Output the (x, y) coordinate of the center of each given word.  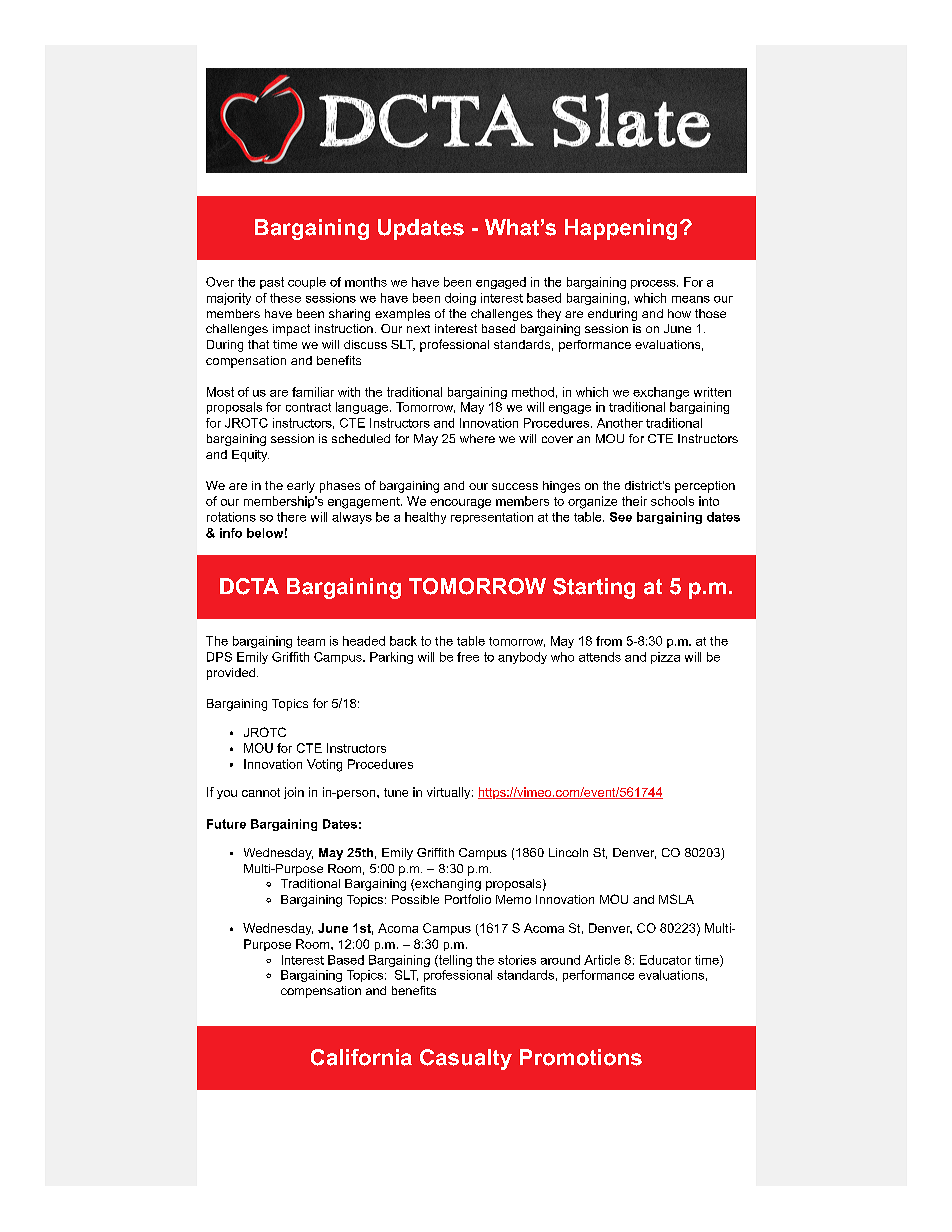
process (654, 284)
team (311, 641)
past (272, 283)
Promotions (581, 1057)
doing (460, 299)
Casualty (466, 1059)
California (361, 1057)
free (468, 657)
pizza (665, 658)
